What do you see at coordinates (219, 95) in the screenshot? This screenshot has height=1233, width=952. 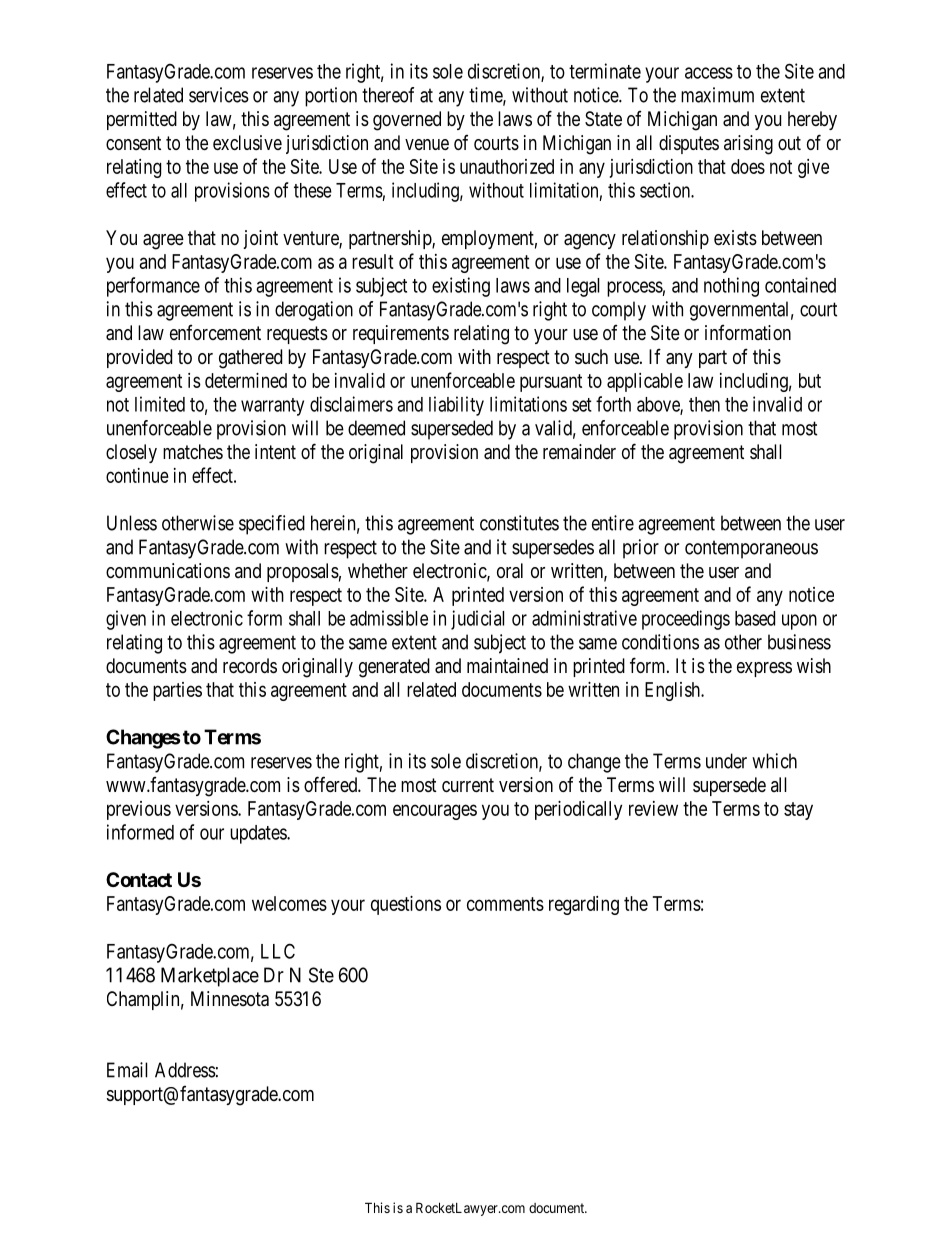 I see `services` at bounding box center [219, 95].
